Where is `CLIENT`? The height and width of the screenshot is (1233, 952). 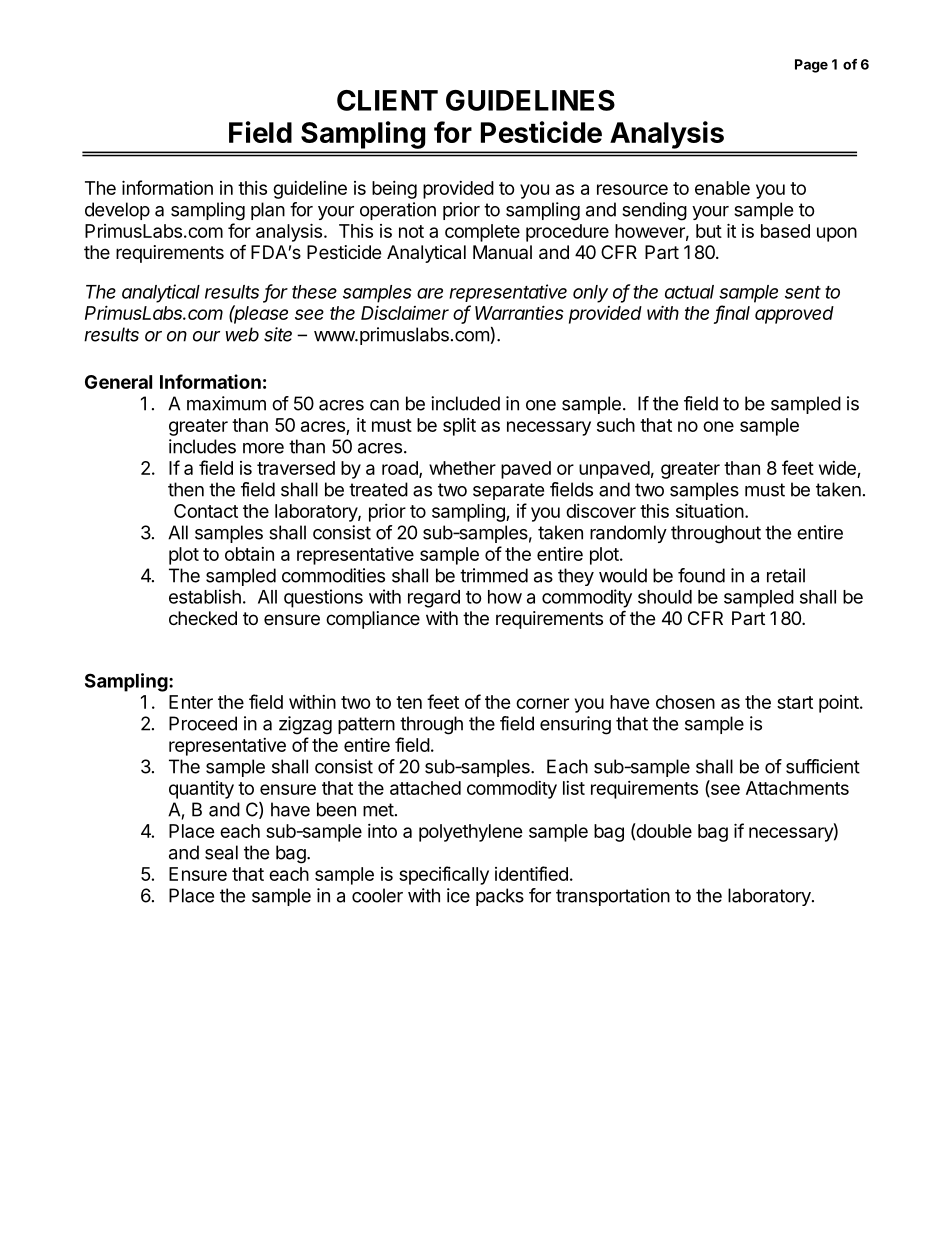
CLIENT is located at coordinates (387, 100).
